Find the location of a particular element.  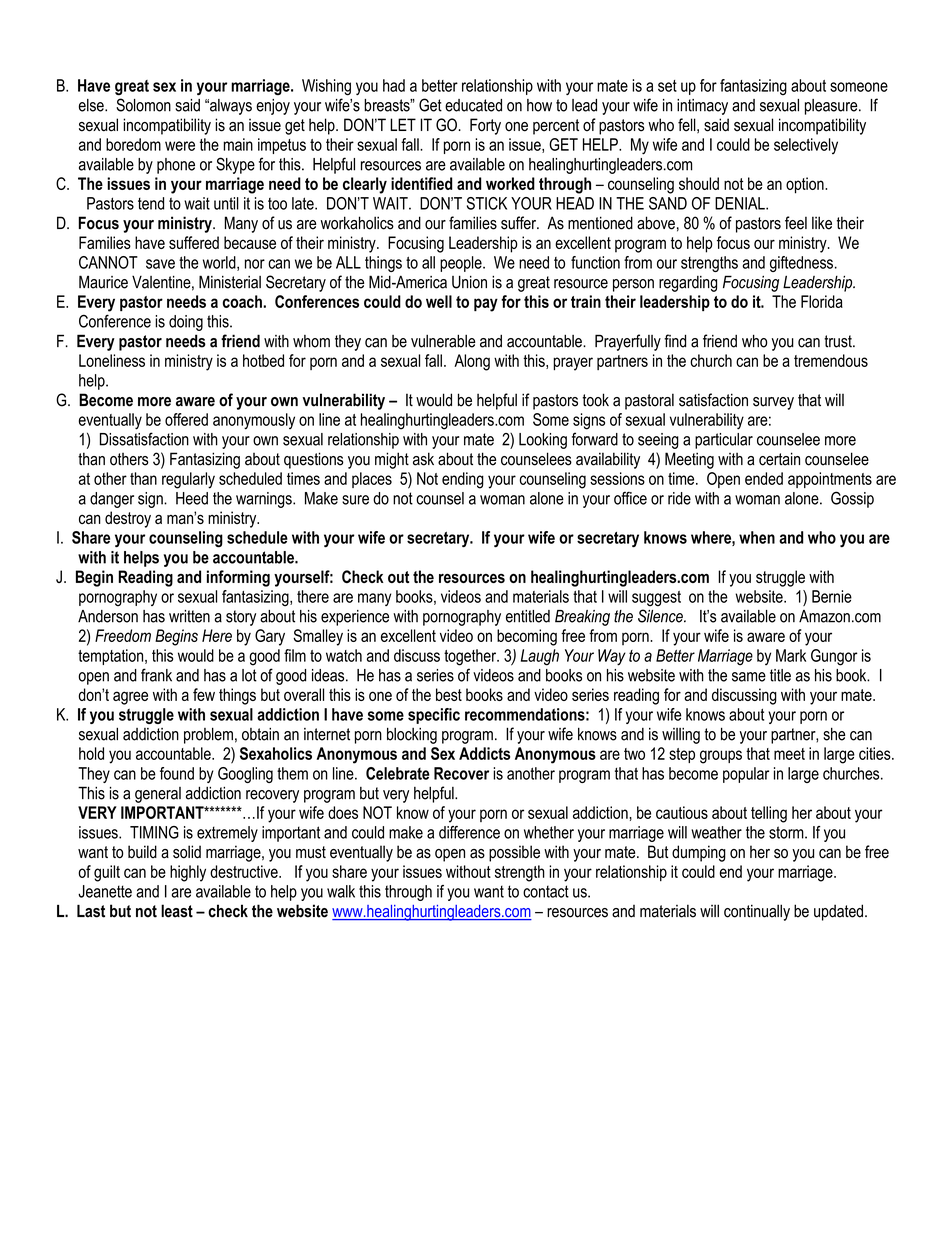

ended is located at coordinates (764, 478).
